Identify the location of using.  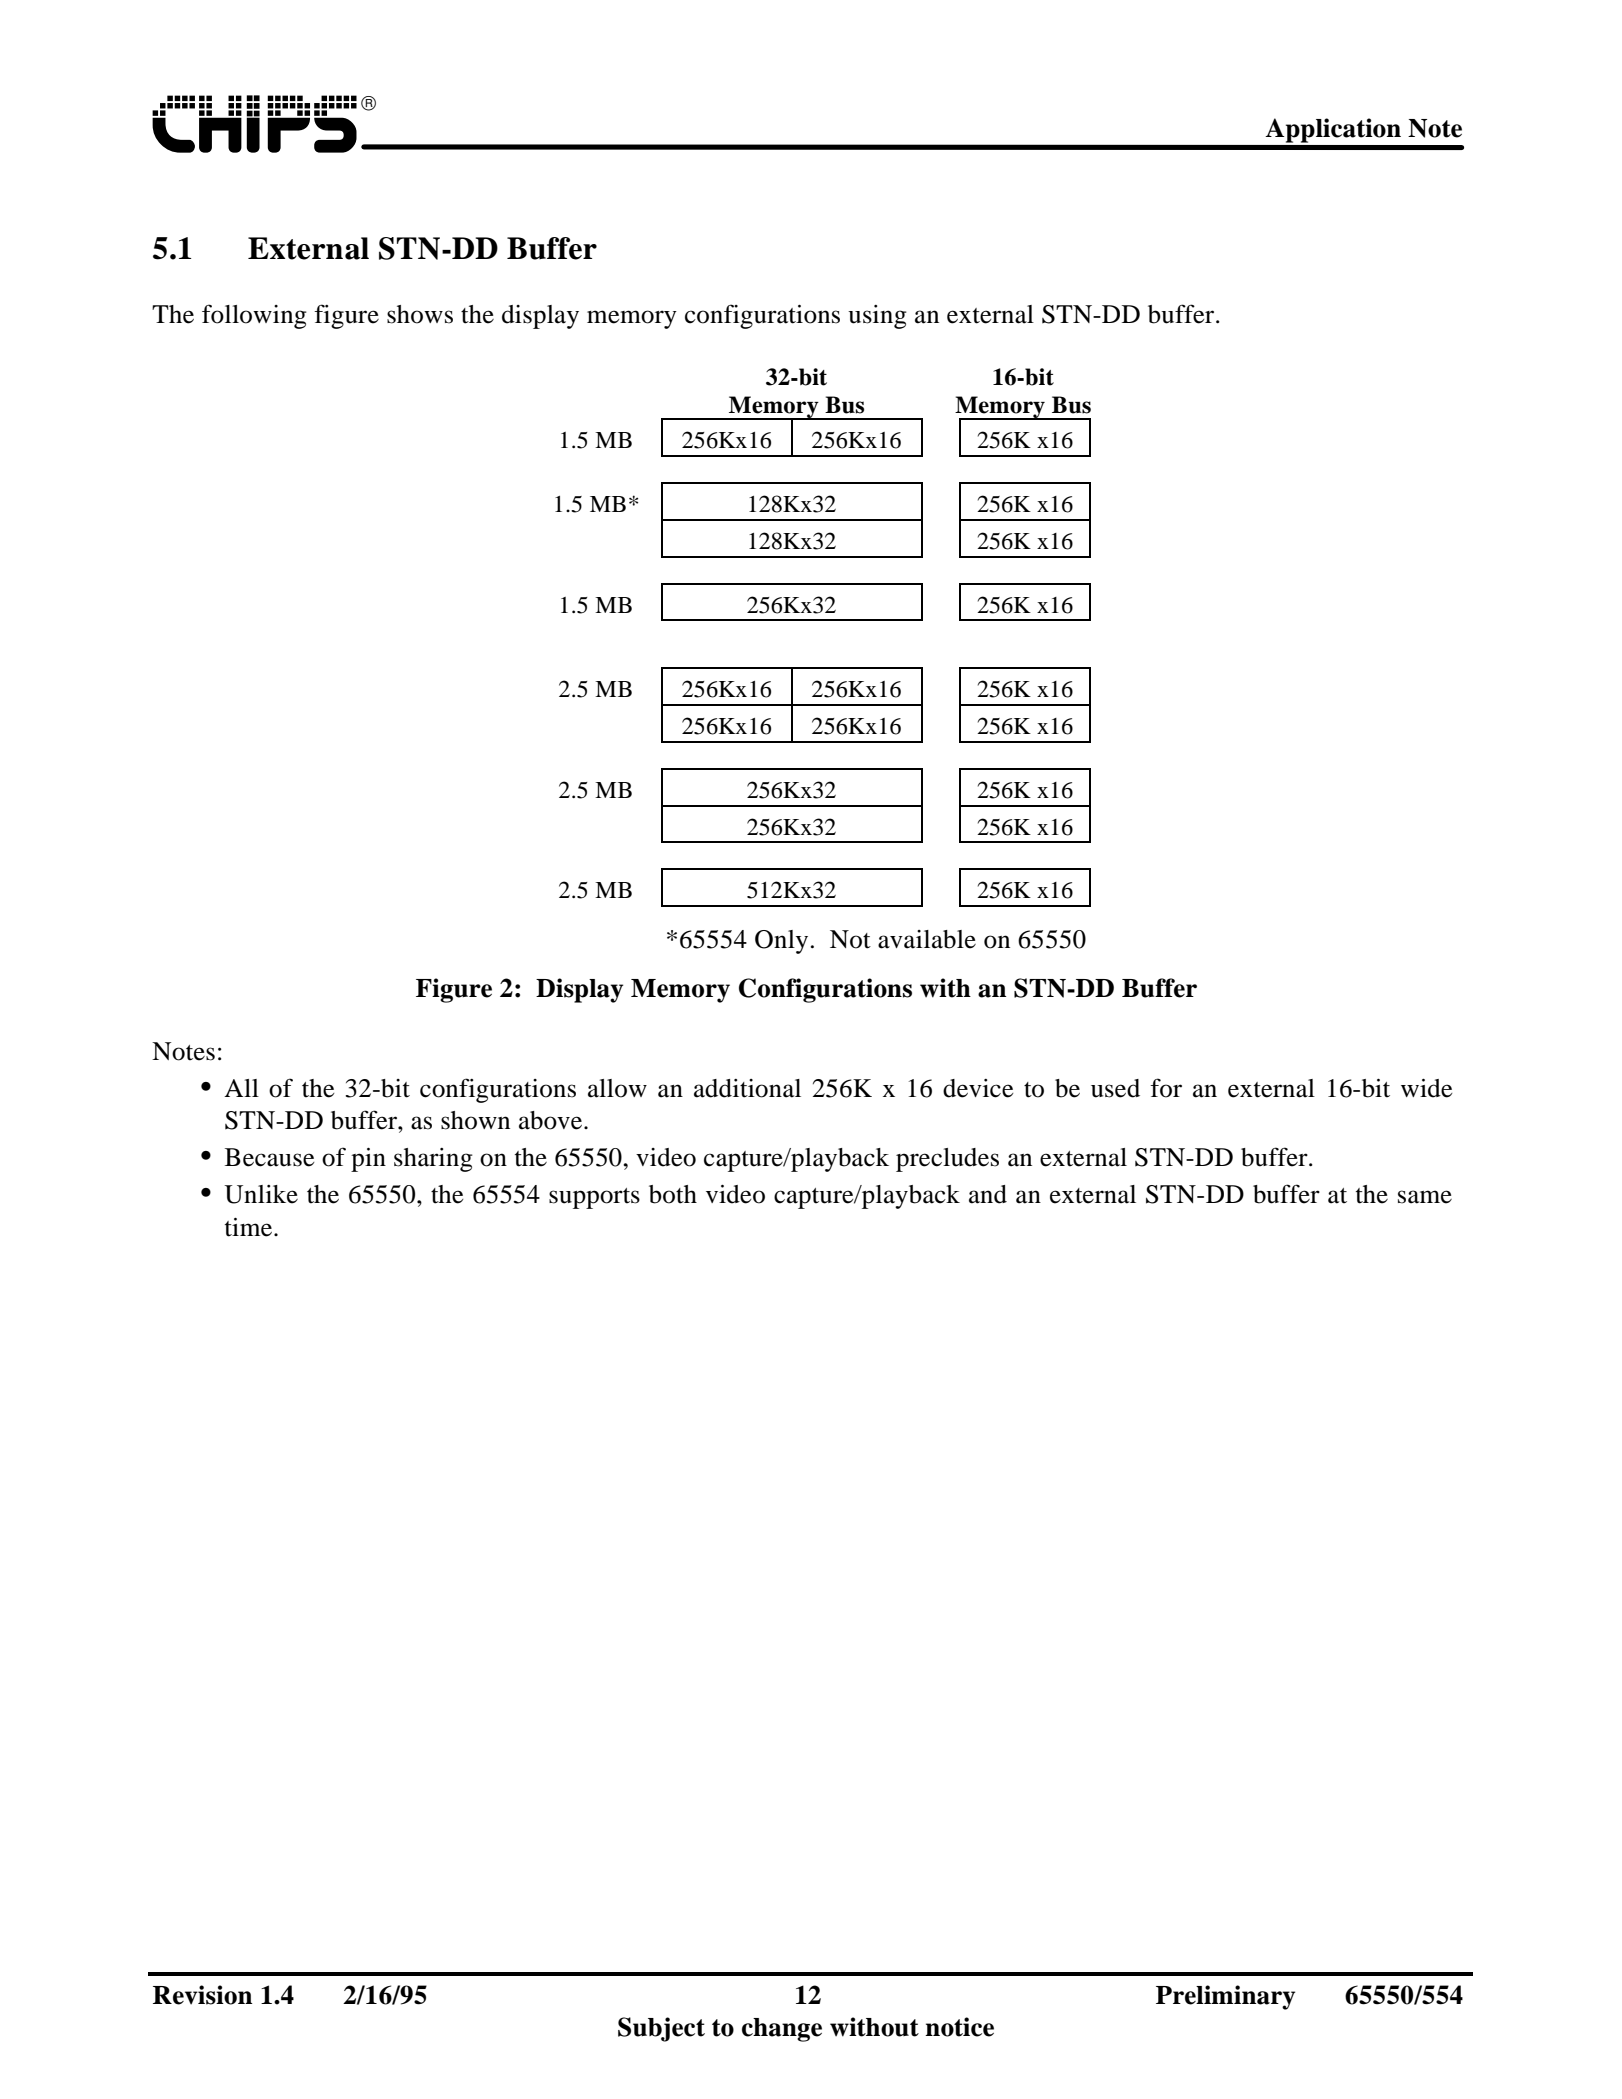
(877, 317).
